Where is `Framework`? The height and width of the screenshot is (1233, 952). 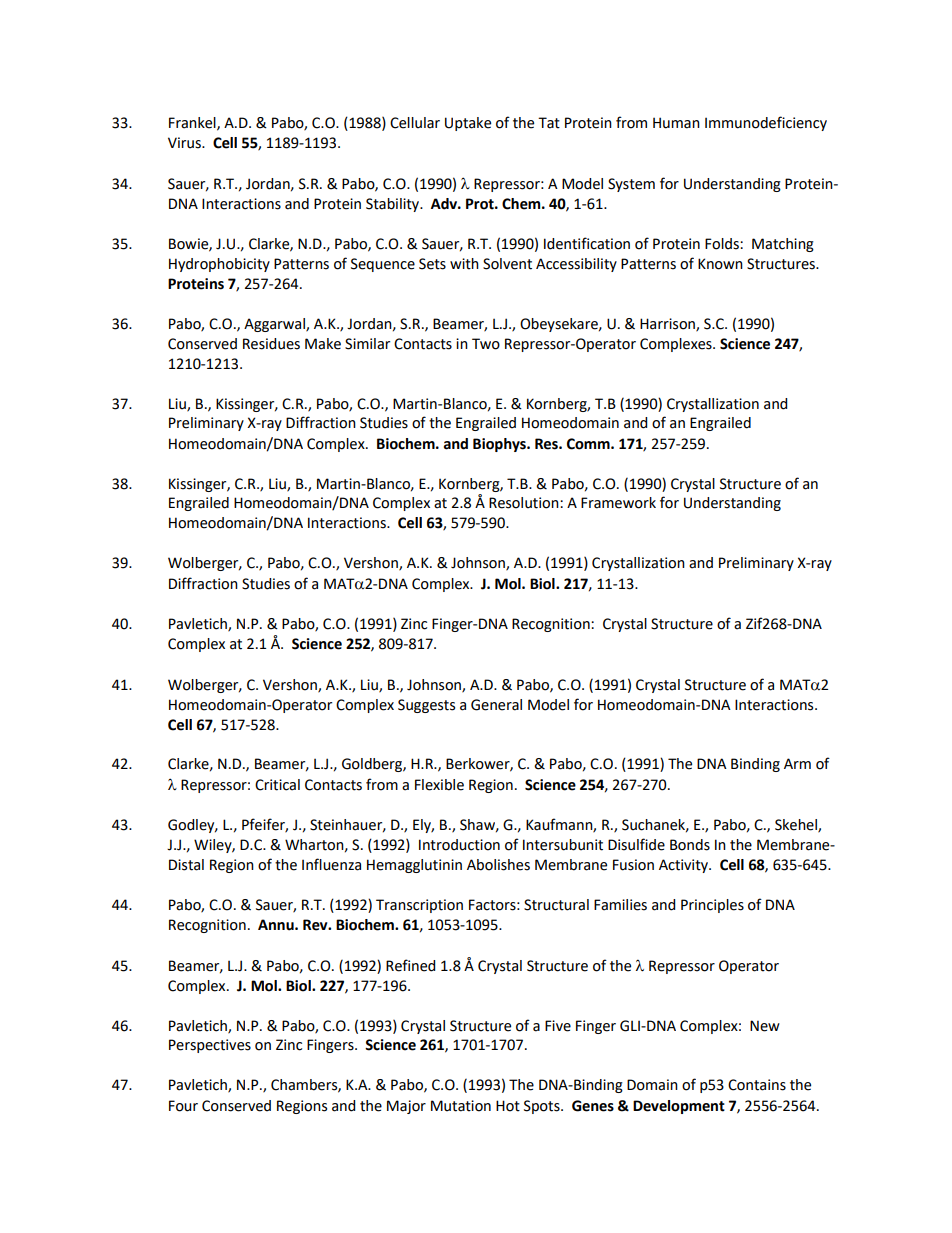 Framework is located at coordinates (618, 503).
